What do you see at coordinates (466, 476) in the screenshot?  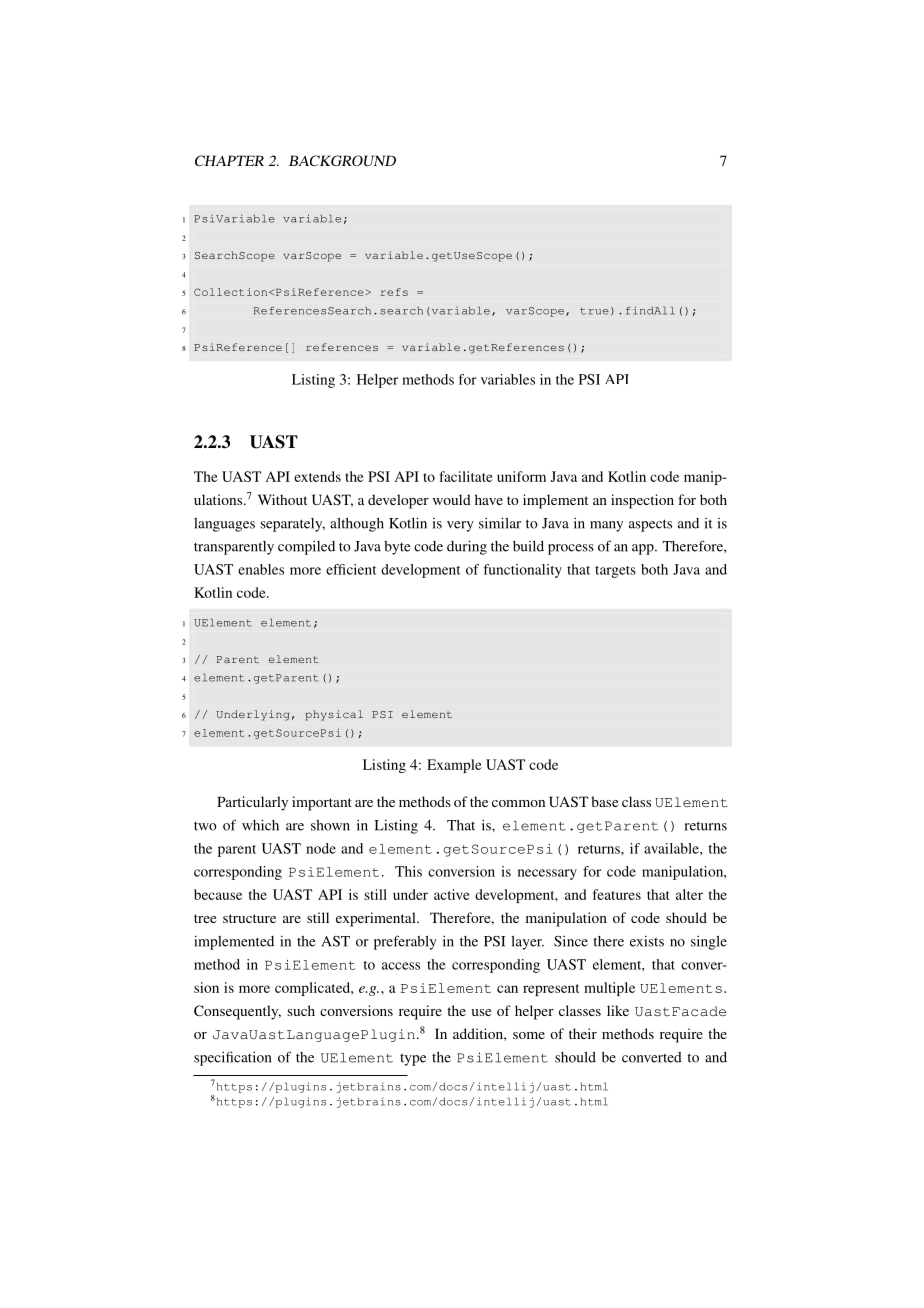 I see `facilitate` at bounding box center [466, 476].
